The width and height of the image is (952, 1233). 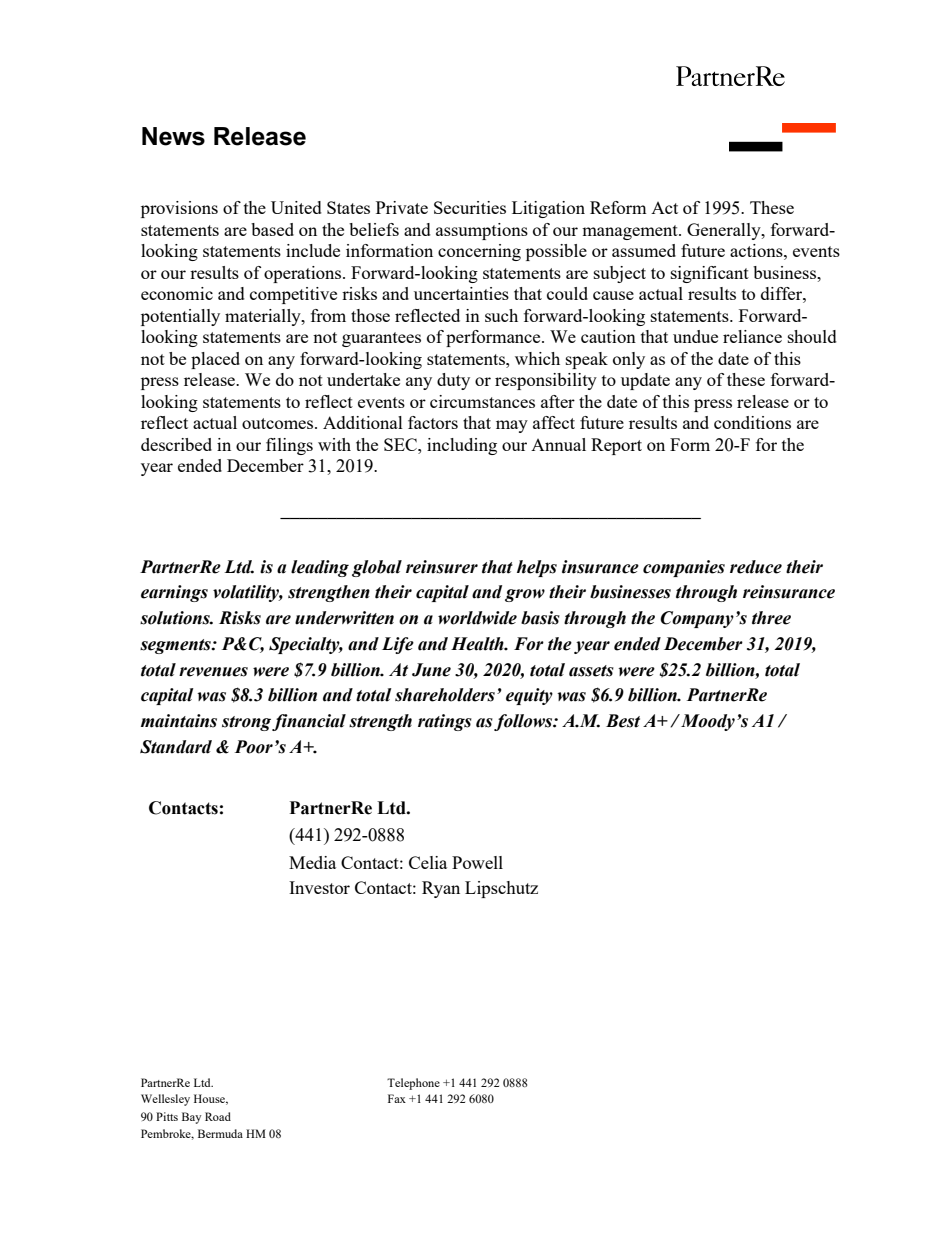 What do you see at coordinates (477, 862) in the image?
I see `Powell` at bounding box center [477, 862].
